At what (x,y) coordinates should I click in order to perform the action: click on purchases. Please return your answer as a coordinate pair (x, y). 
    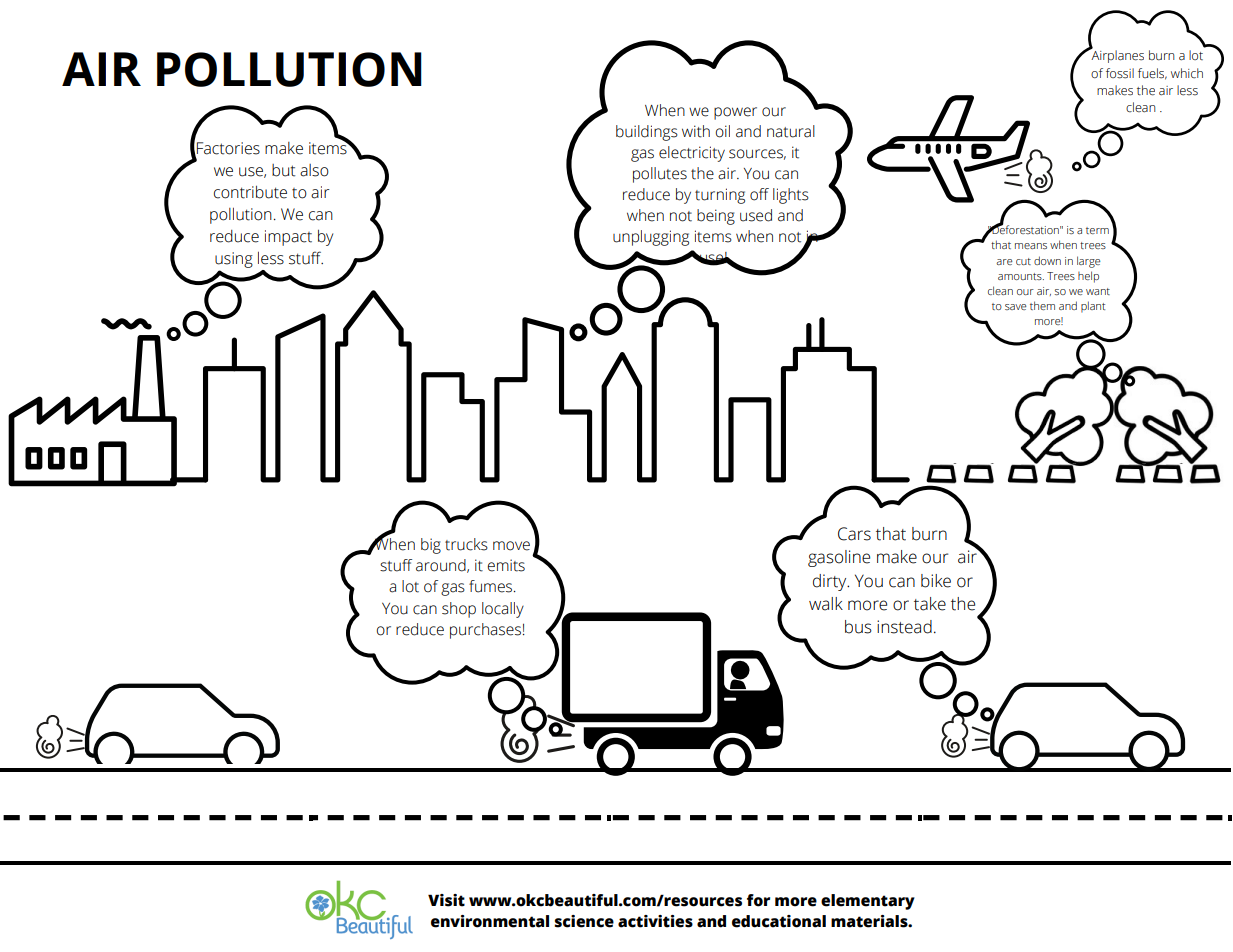
    Looking at the image, I should click on (485, 631).
